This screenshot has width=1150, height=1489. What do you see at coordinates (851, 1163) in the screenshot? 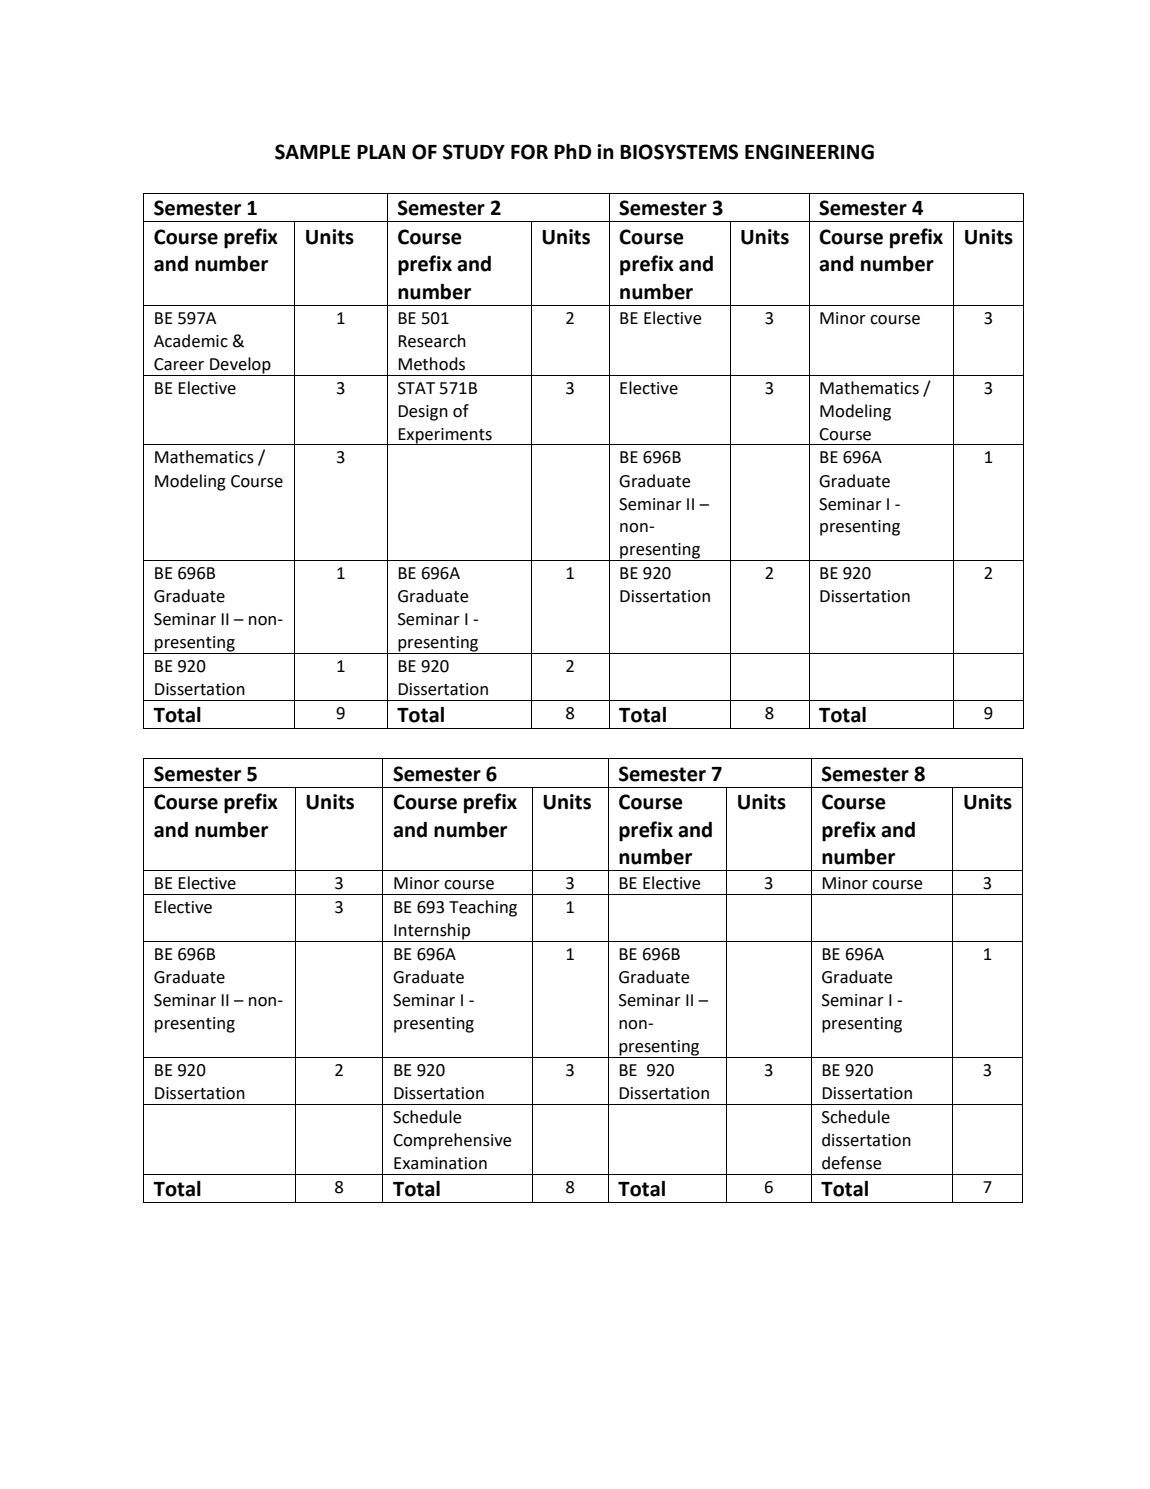
I see `defense` at bounding box center [851, 1163].
